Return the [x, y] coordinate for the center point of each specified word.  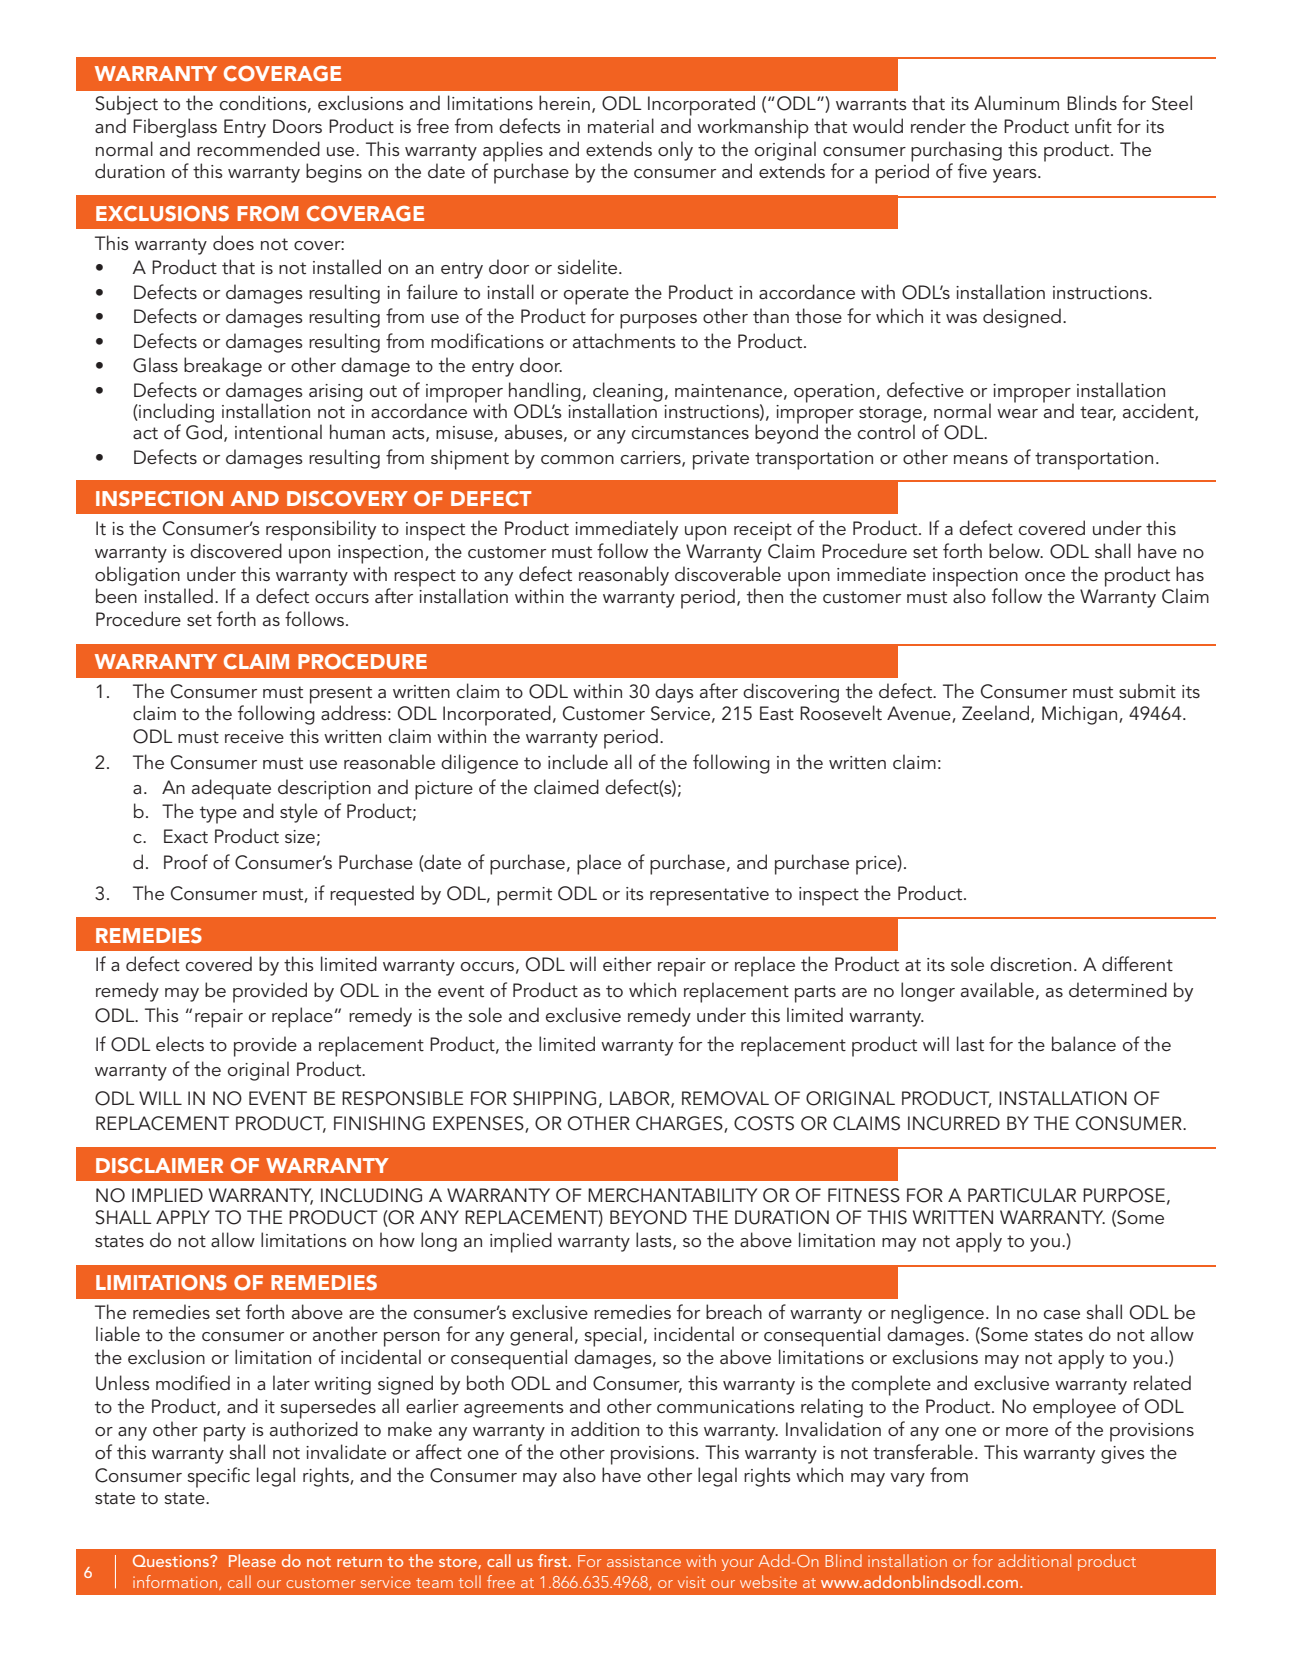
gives [1123, 1455]
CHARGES [680, 1124]
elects [180, 1044]
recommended [258, 149]
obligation [137, 576]
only [675, 151]
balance [1084, 1044]
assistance [644, 1561]
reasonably [624, 576]
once [1045, 577]
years [1016, 176]
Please [252, 1560]
